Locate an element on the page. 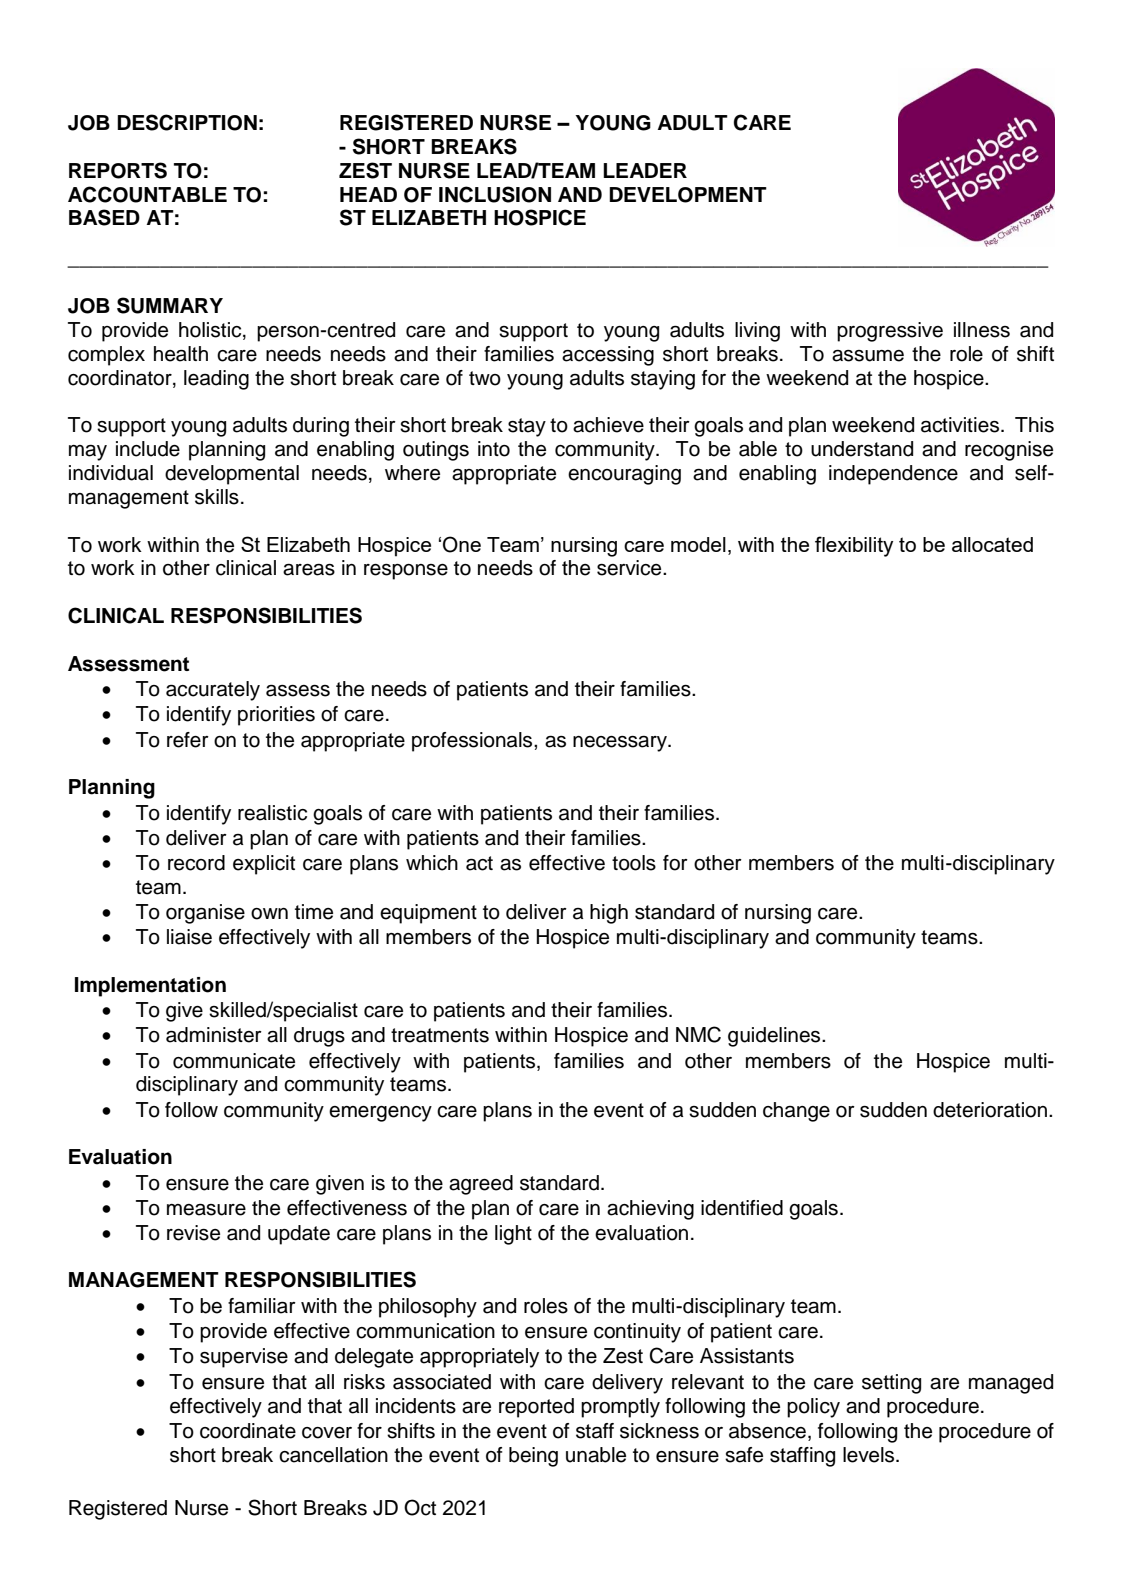  DESCRIPTION is located at coordinates (187, 122).
